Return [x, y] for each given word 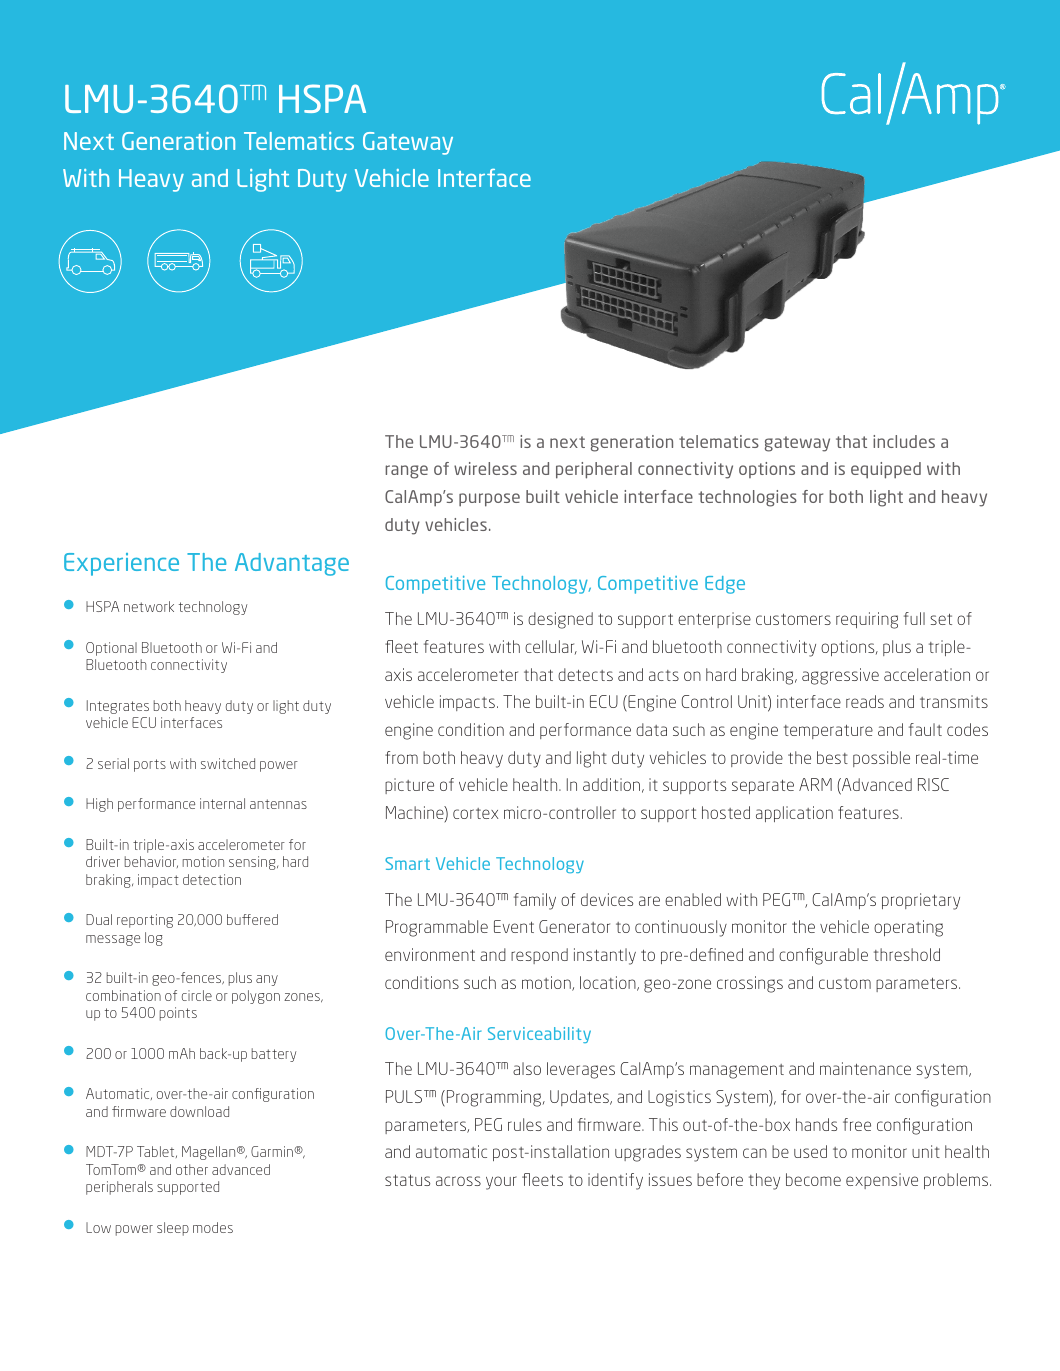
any [267, 980]
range [406, 472]
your [501, 1183]
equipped [886, 470]
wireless [485, 468]
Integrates [118, 707]
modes [213, 1227]
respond [539, 956]
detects [585, 674]
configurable [823, 956]
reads [865, 701]
